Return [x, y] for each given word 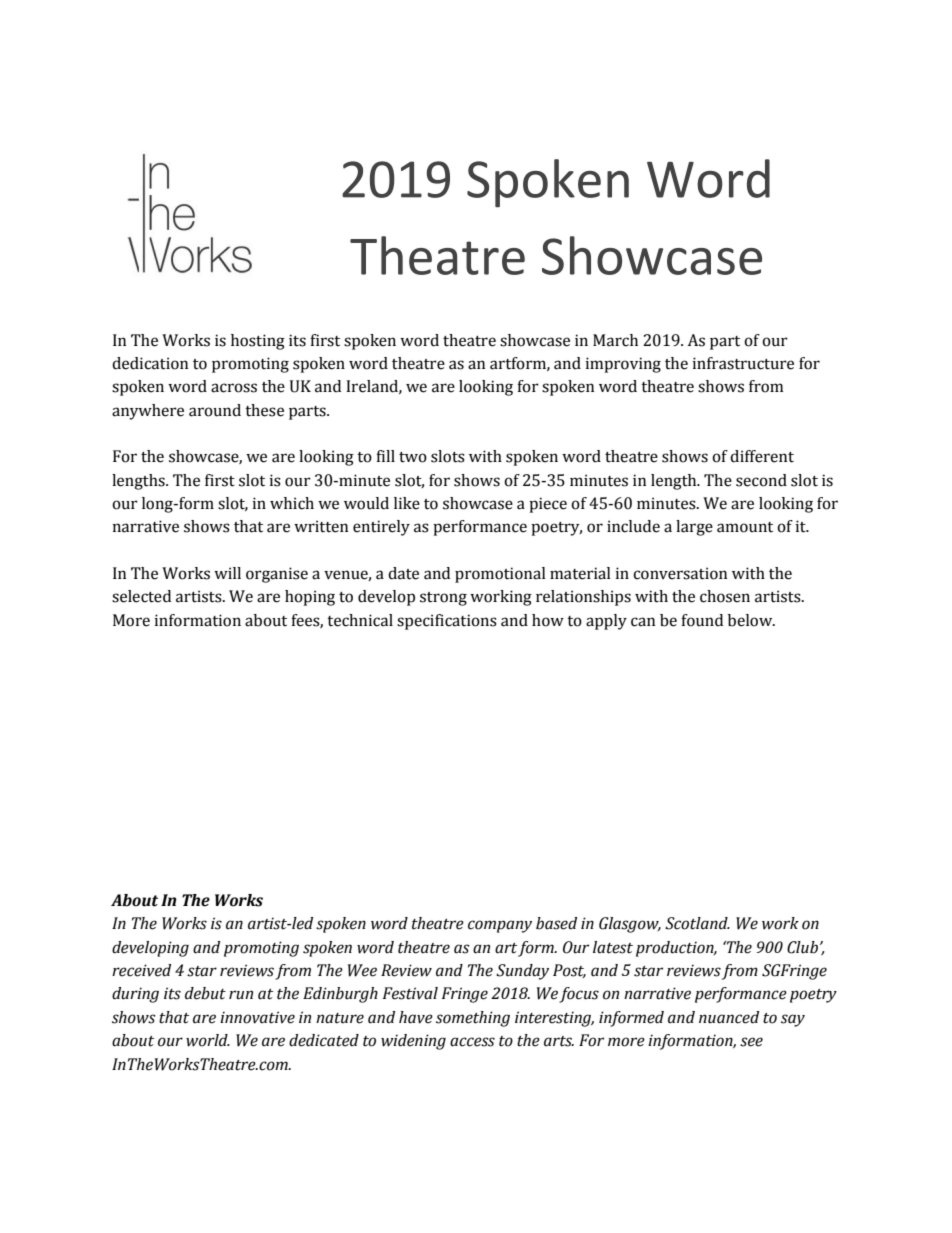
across [234, 388]
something [473, 1019]
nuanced [729, 1017]
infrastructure [743, 363]
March [615, 340]
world [208, 1040]
